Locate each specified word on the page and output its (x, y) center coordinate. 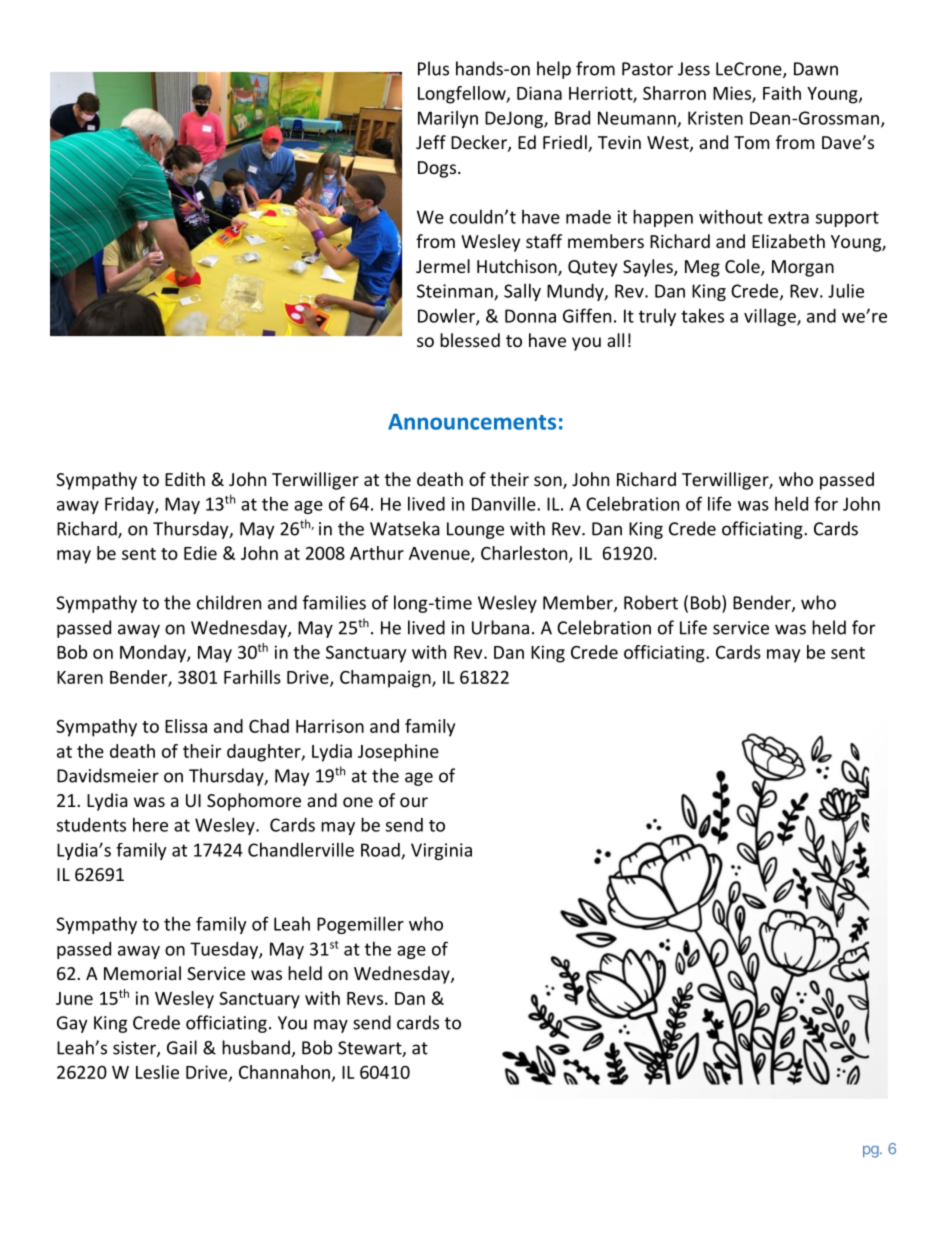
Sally (522, 292)
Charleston (525, 554)
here (150, 824)
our (414, 802)
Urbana (500, 627)
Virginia (441, 851)
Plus (433, 68)
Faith (782, 93)
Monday (154, 654)
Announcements (472, 422)
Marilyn (448, 119)
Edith (185, 479)
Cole (743, 267)
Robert (651, 602)
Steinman (456, 292)
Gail (182, 1047)
